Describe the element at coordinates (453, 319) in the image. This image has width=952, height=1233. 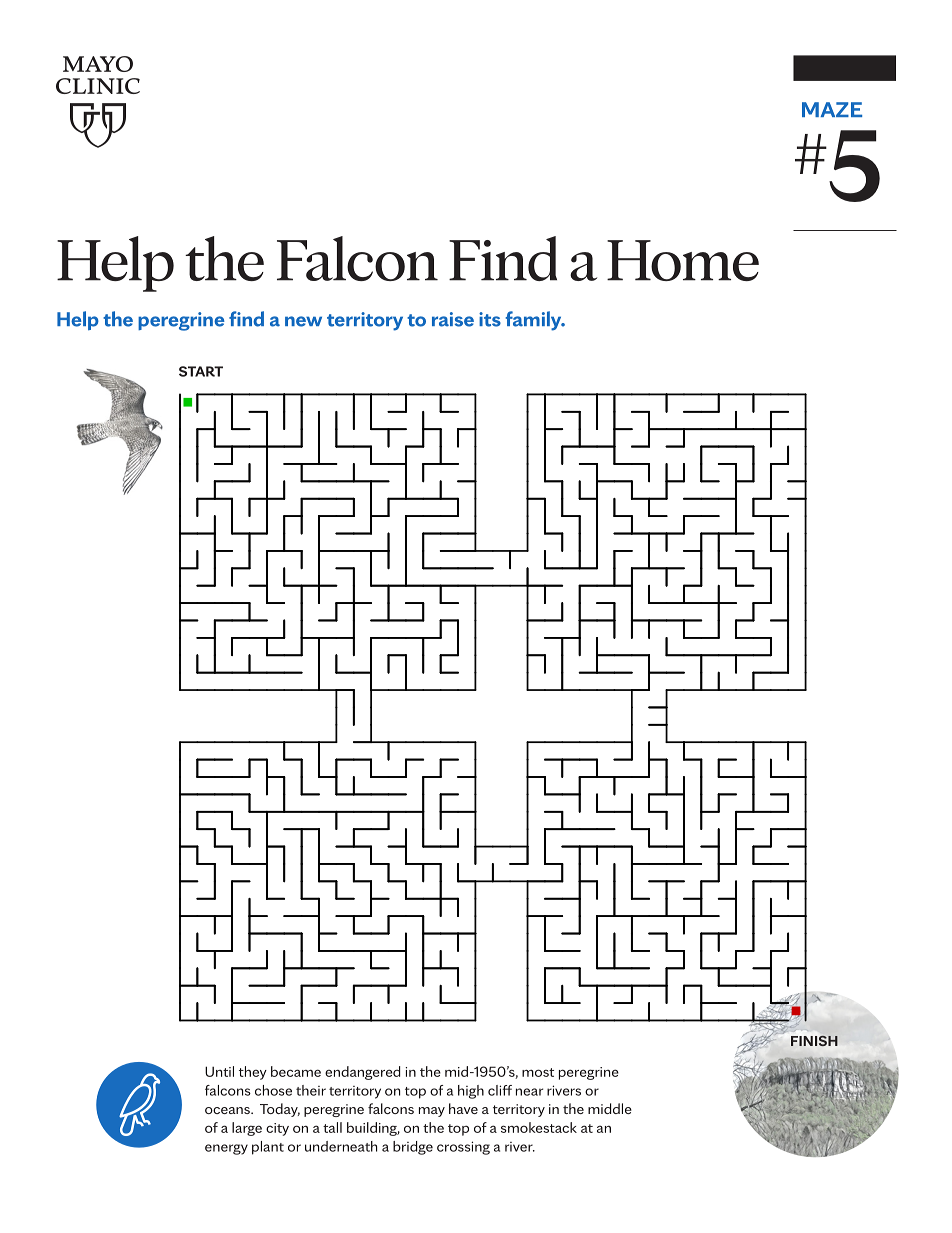
I see `raise` at that location.
